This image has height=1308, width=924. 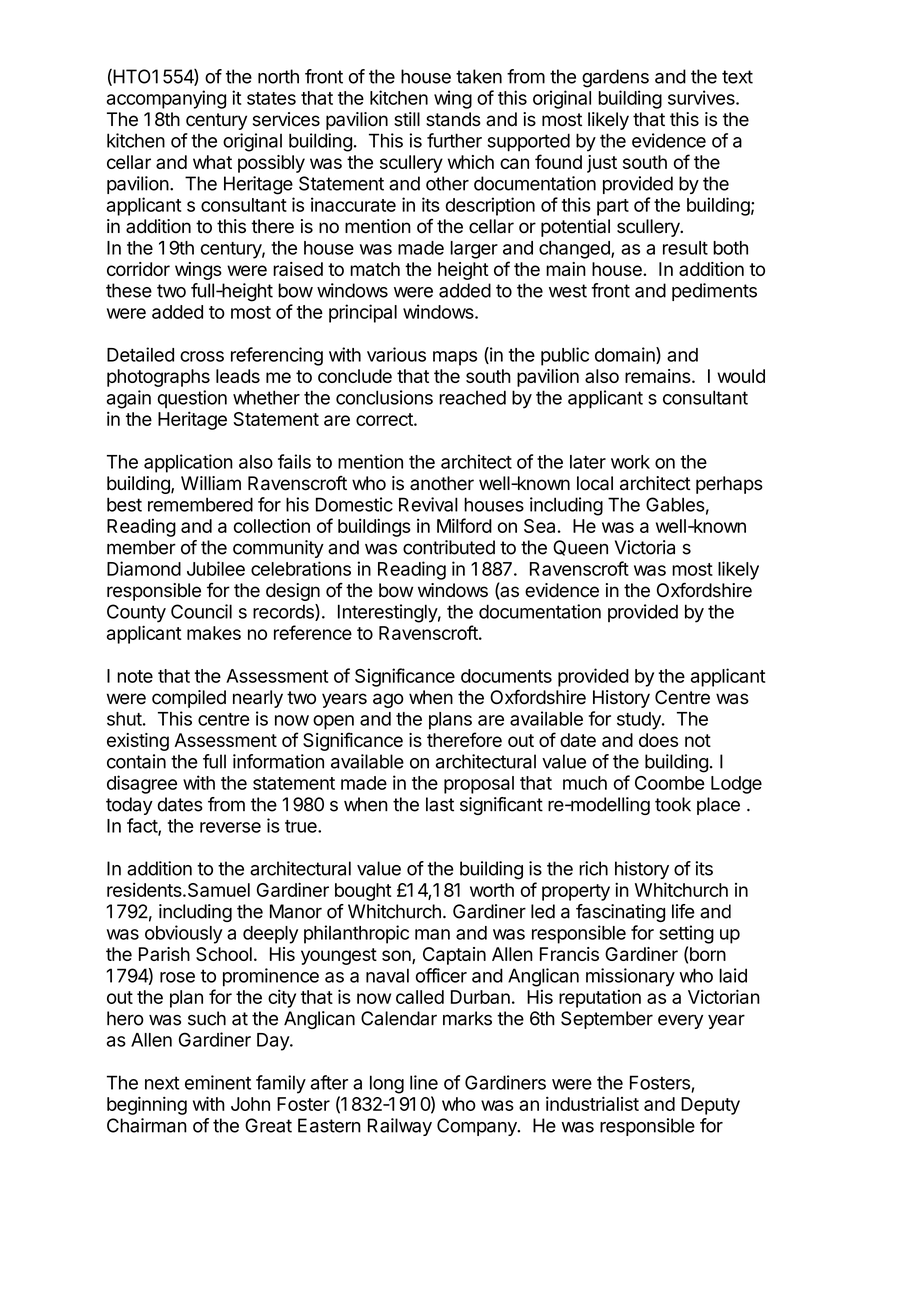 I want to click on stands, so click(x=453, y=119).
